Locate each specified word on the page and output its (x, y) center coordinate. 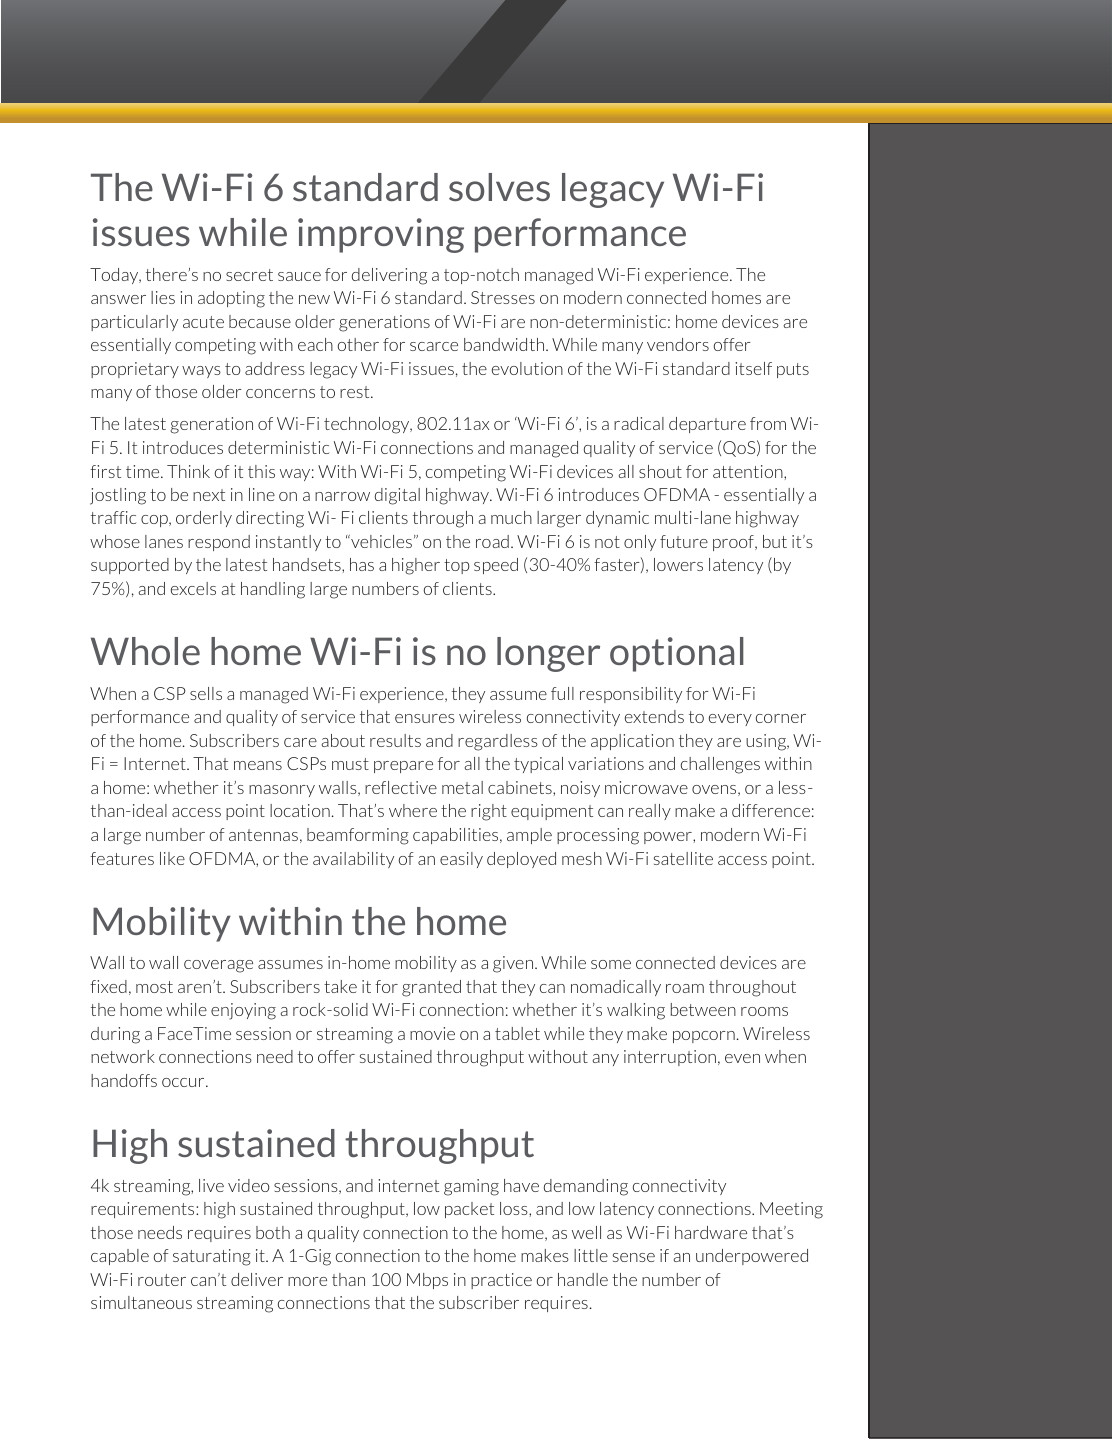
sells (206, 693)
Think (188, 471)
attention (749, 471)
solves (499, 187)
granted (431, 988)
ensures (425, 718)
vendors (678, 344)
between (703, 1009)
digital (397, 496)
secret (249, 275)
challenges (720, 765)
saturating (212, 1257)
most (154, 987)
